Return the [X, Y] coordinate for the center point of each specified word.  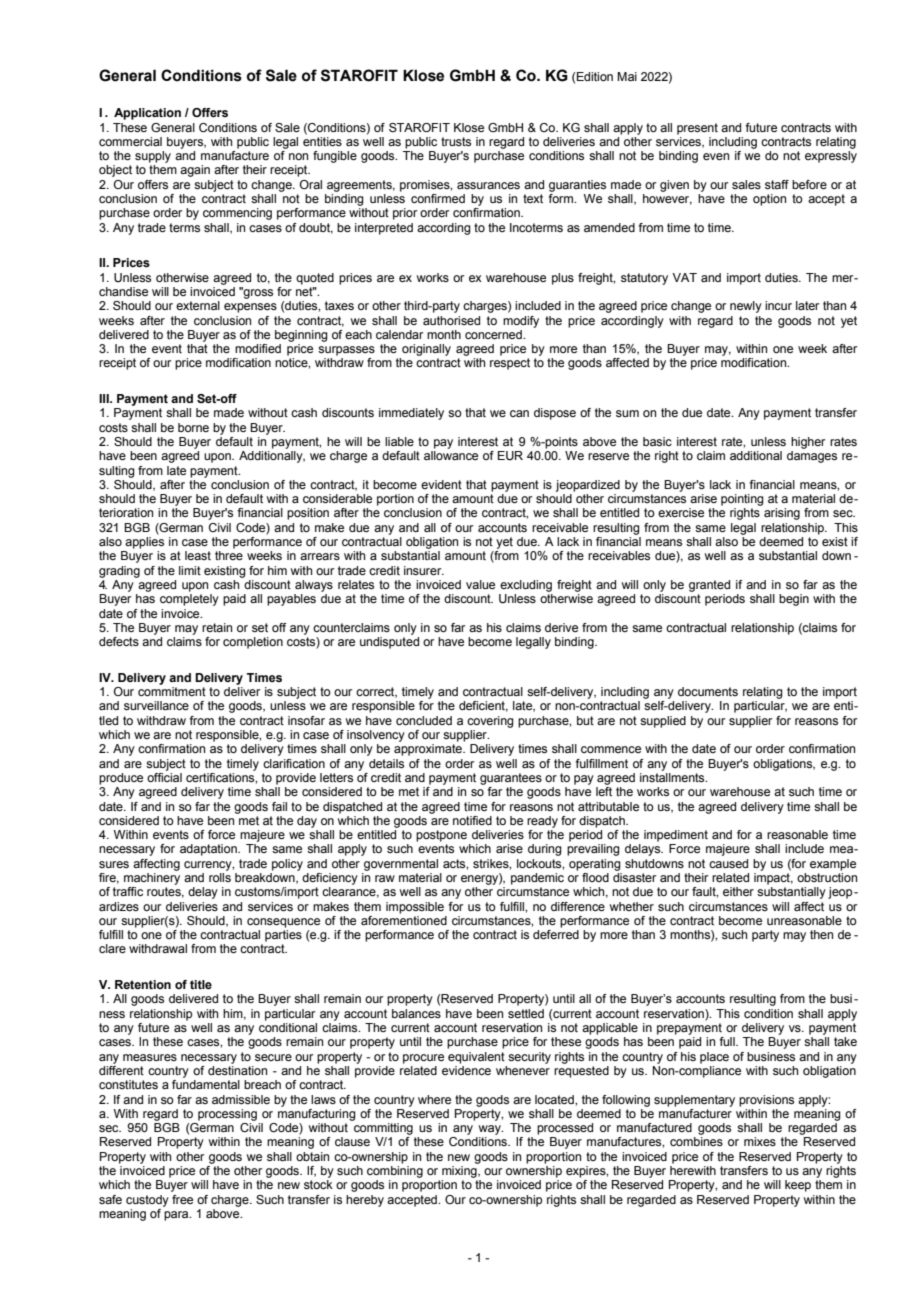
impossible [415, 908]
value [480, 584]
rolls [220, 877]
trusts [456, 141]
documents [708, 691]
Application [147, 114]
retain [217, 627]
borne [193, 427]
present [697, 129]
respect [510, 364]
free [182, 1199]
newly [746, 307]
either [738, 891]
